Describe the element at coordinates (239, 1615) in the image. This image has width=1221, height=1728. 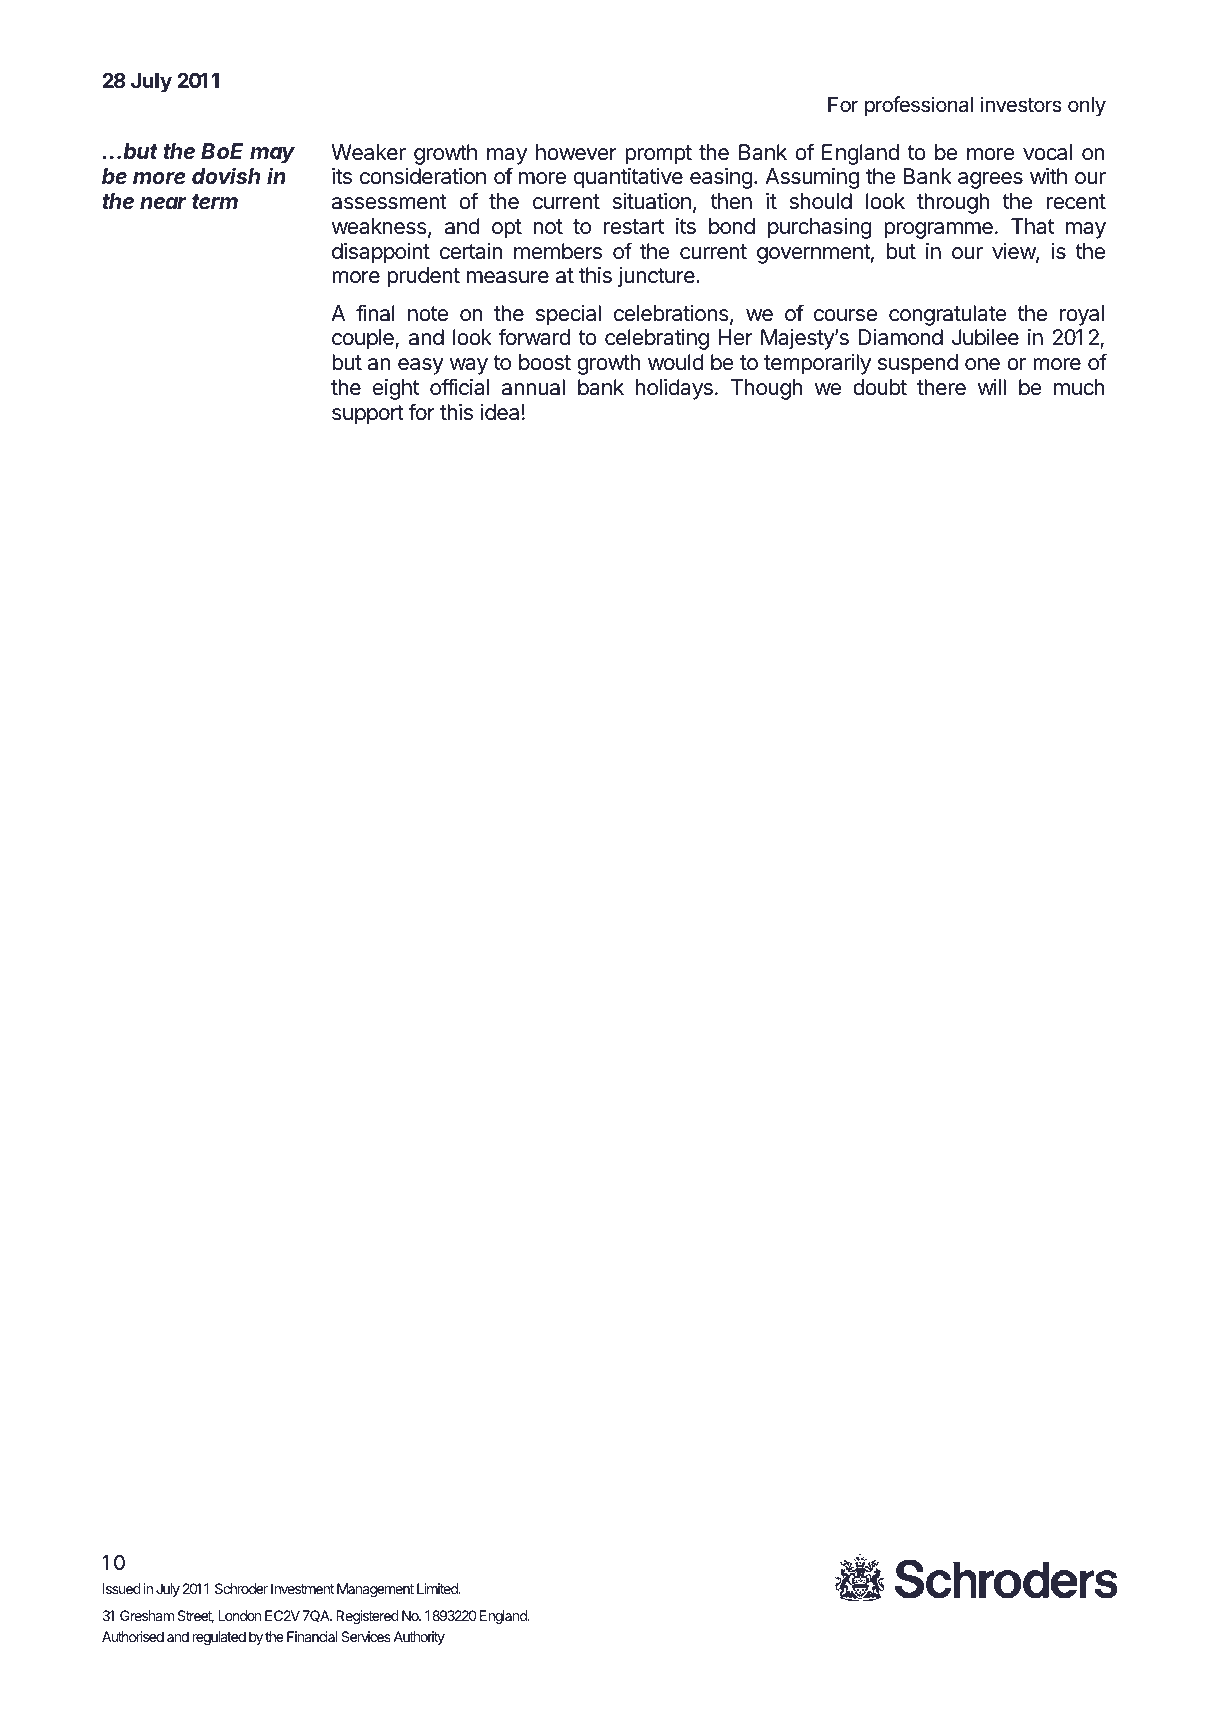
I see `London` at that location.
